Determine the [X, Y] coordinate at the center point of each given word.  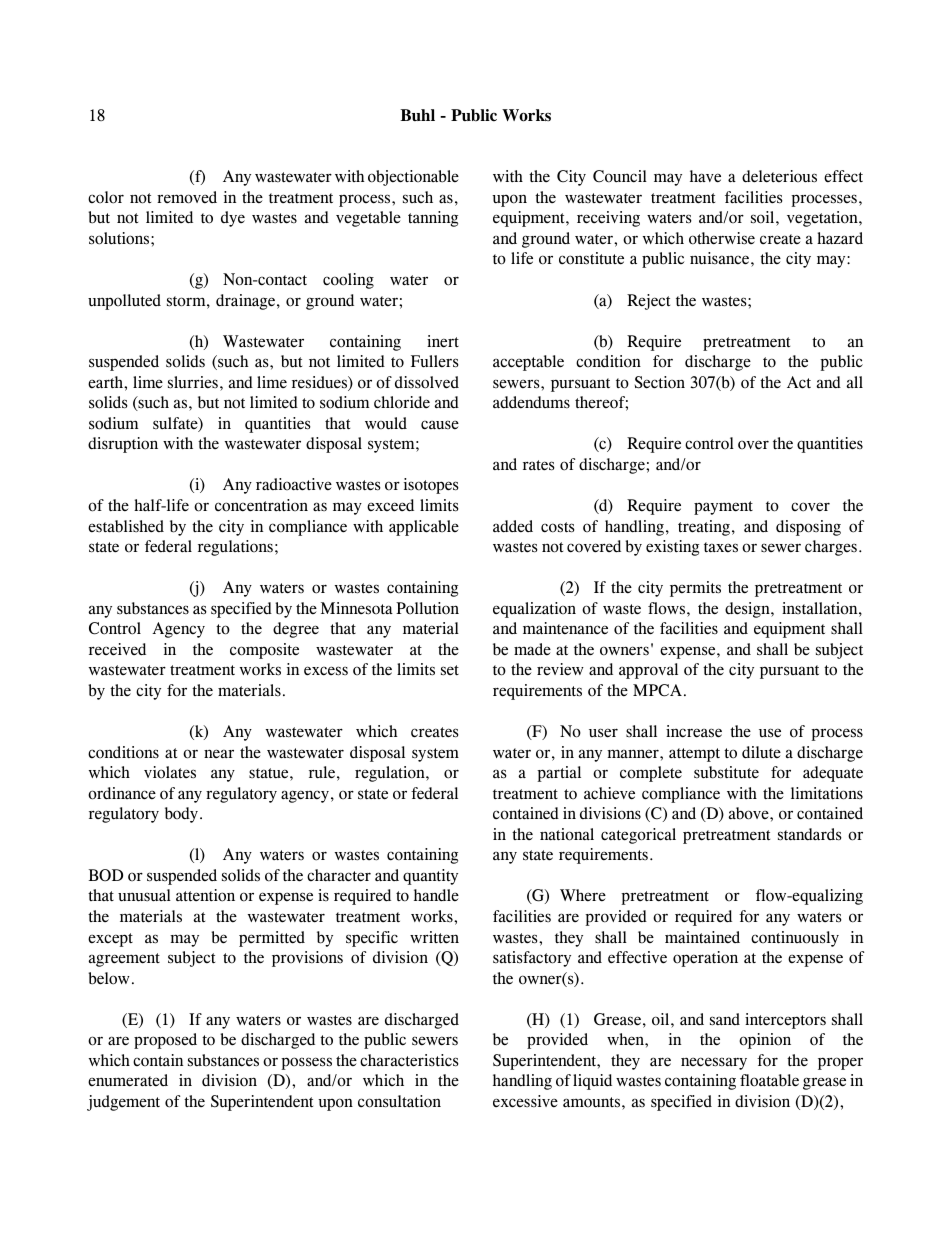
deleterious [779, 176]
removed [187, 197]
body [183, 815]
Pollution [427, 608]
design [748, 610]
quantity [430, 877]
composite [264, 651]
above [750, 813]
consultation [399, 1101]
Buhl [417, 115]
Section [660, 382]
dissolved [427, 382]
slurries [193, 382]
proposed [165, 1041]
